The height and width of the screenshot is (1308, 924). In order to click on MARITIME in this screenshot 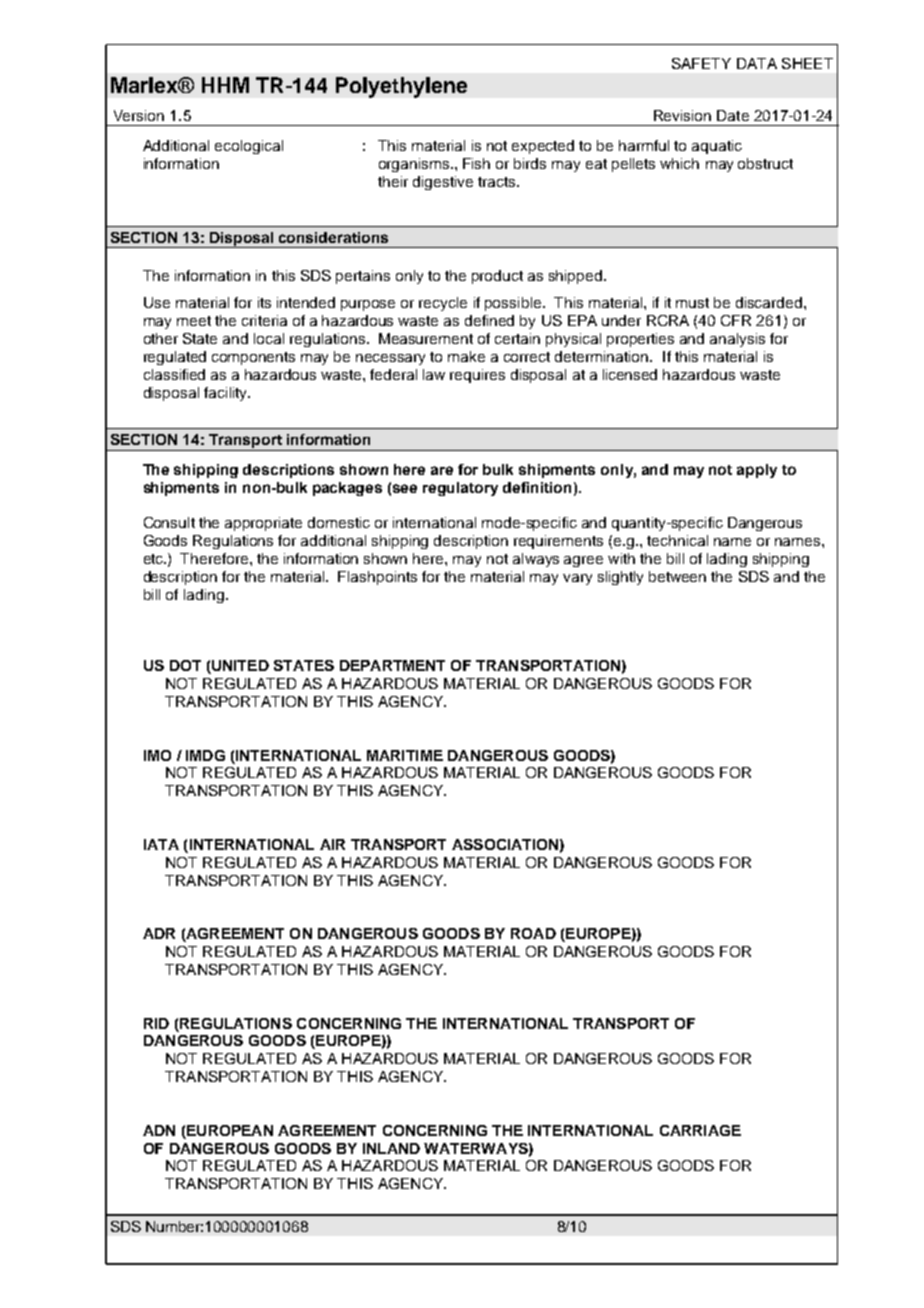, I will do `click(405, 755)`.
